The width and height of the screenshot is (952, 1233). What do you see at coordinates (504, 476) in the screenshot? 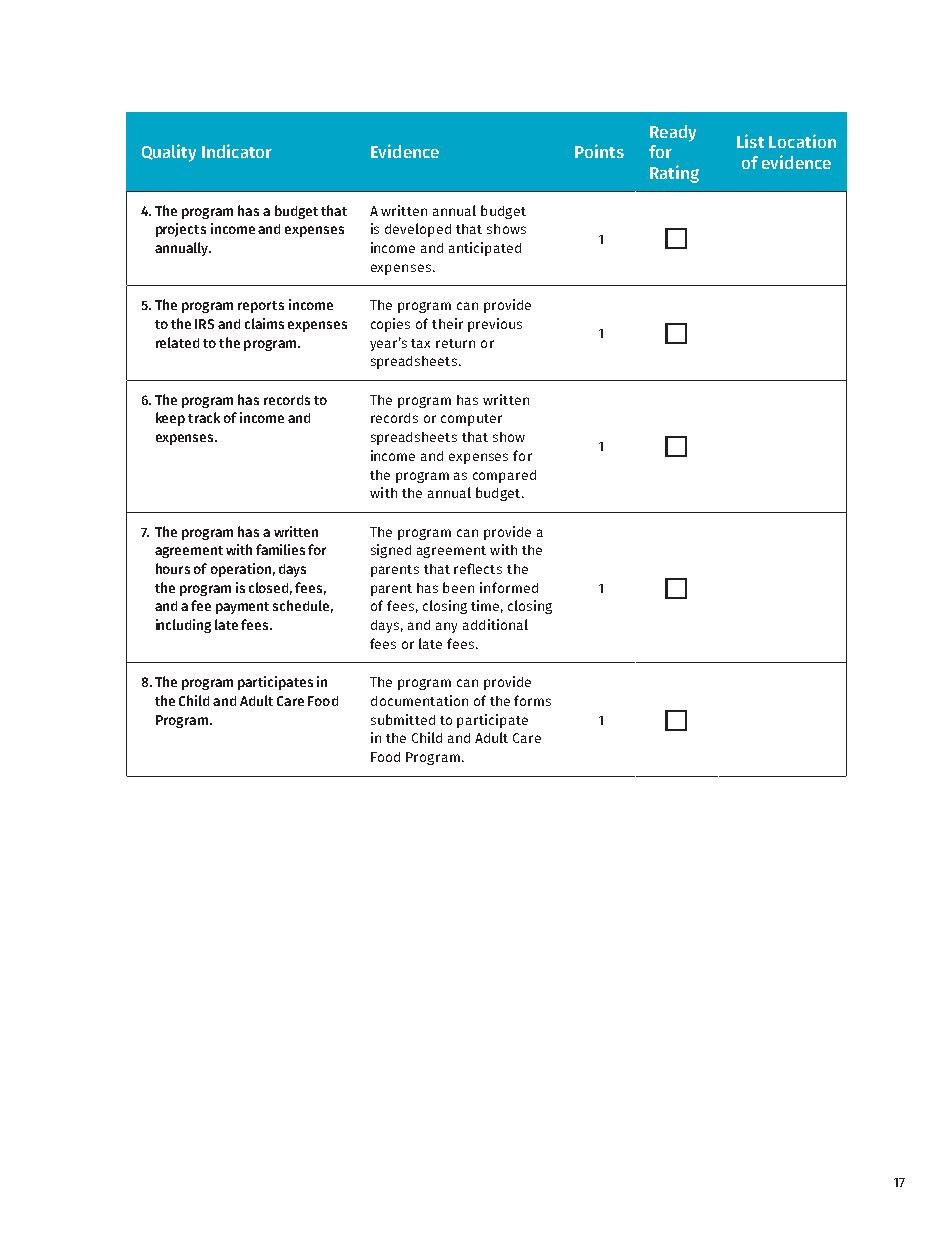
I see `compared` at bounding box center [504, 476].
